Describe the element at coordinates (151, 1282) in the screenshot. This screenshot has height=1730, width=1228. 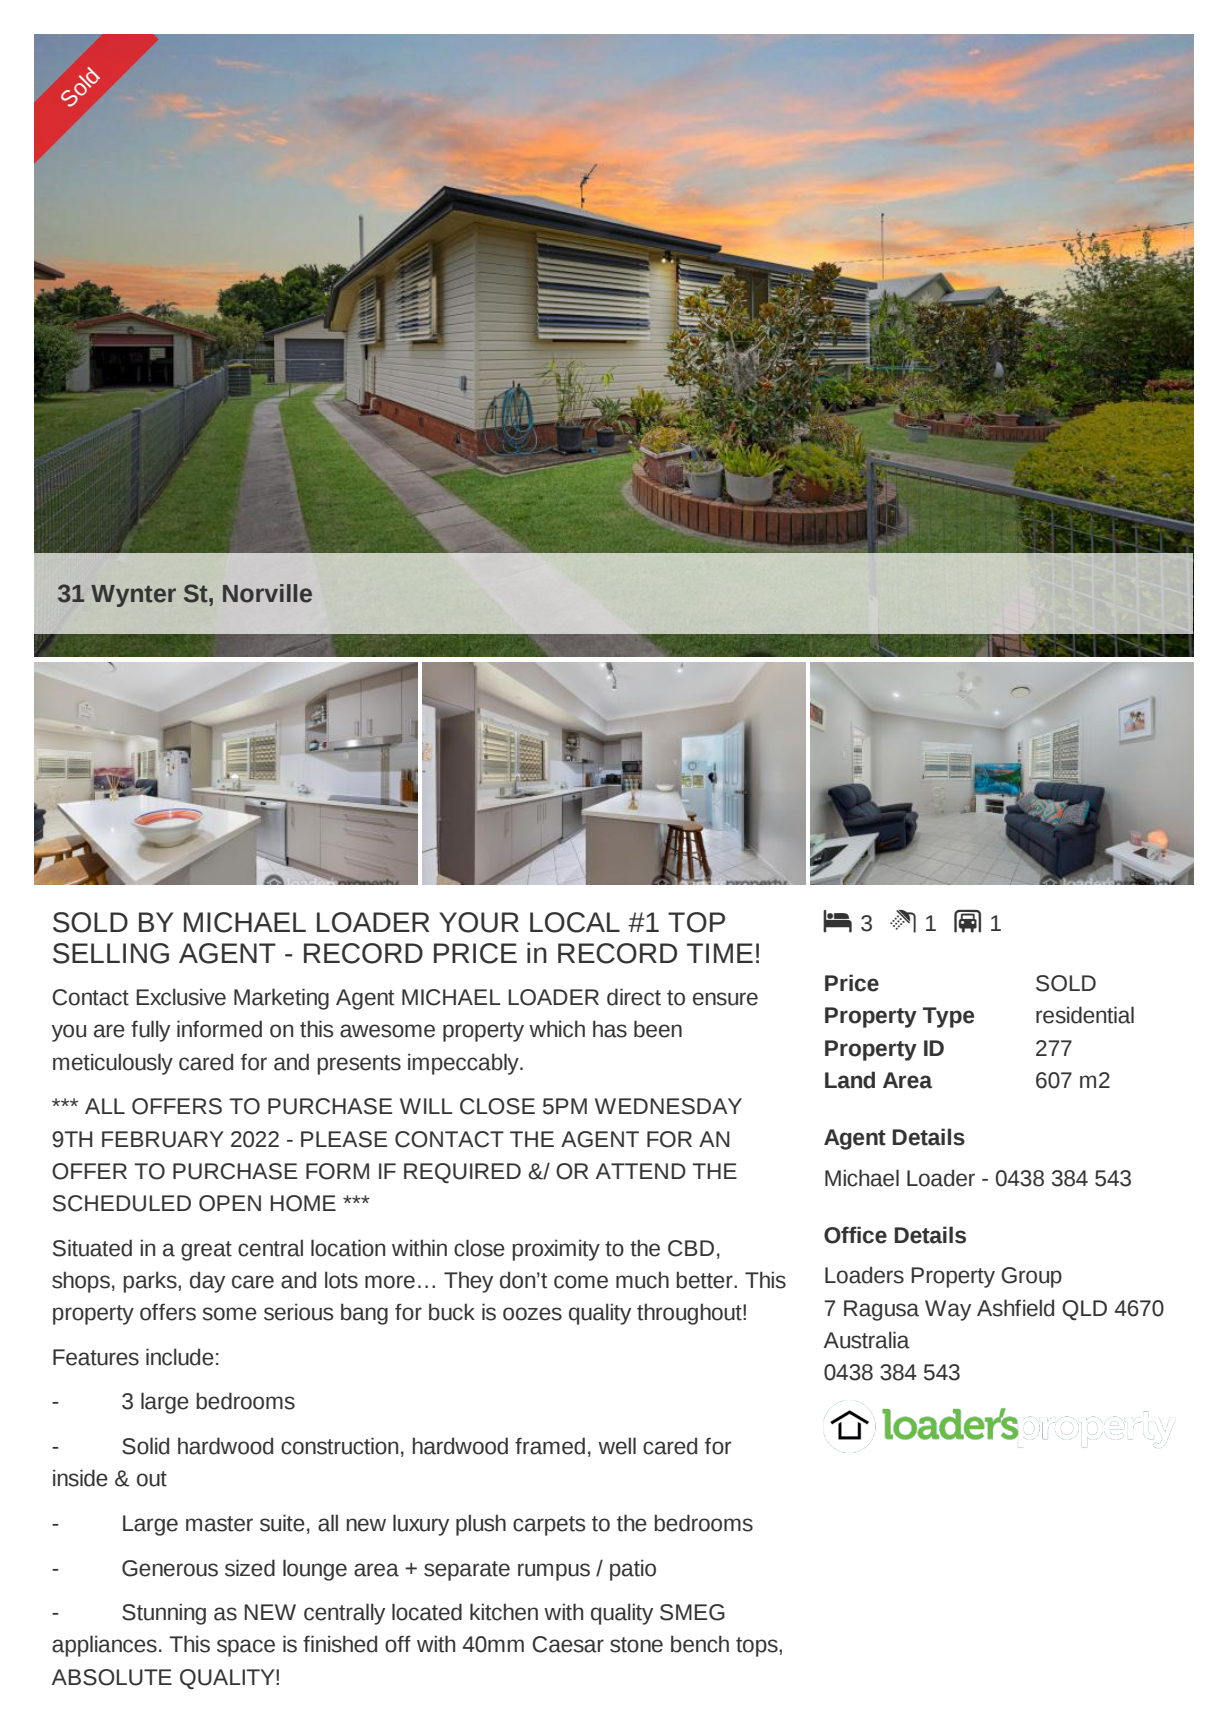
I see `parks` at that location.
